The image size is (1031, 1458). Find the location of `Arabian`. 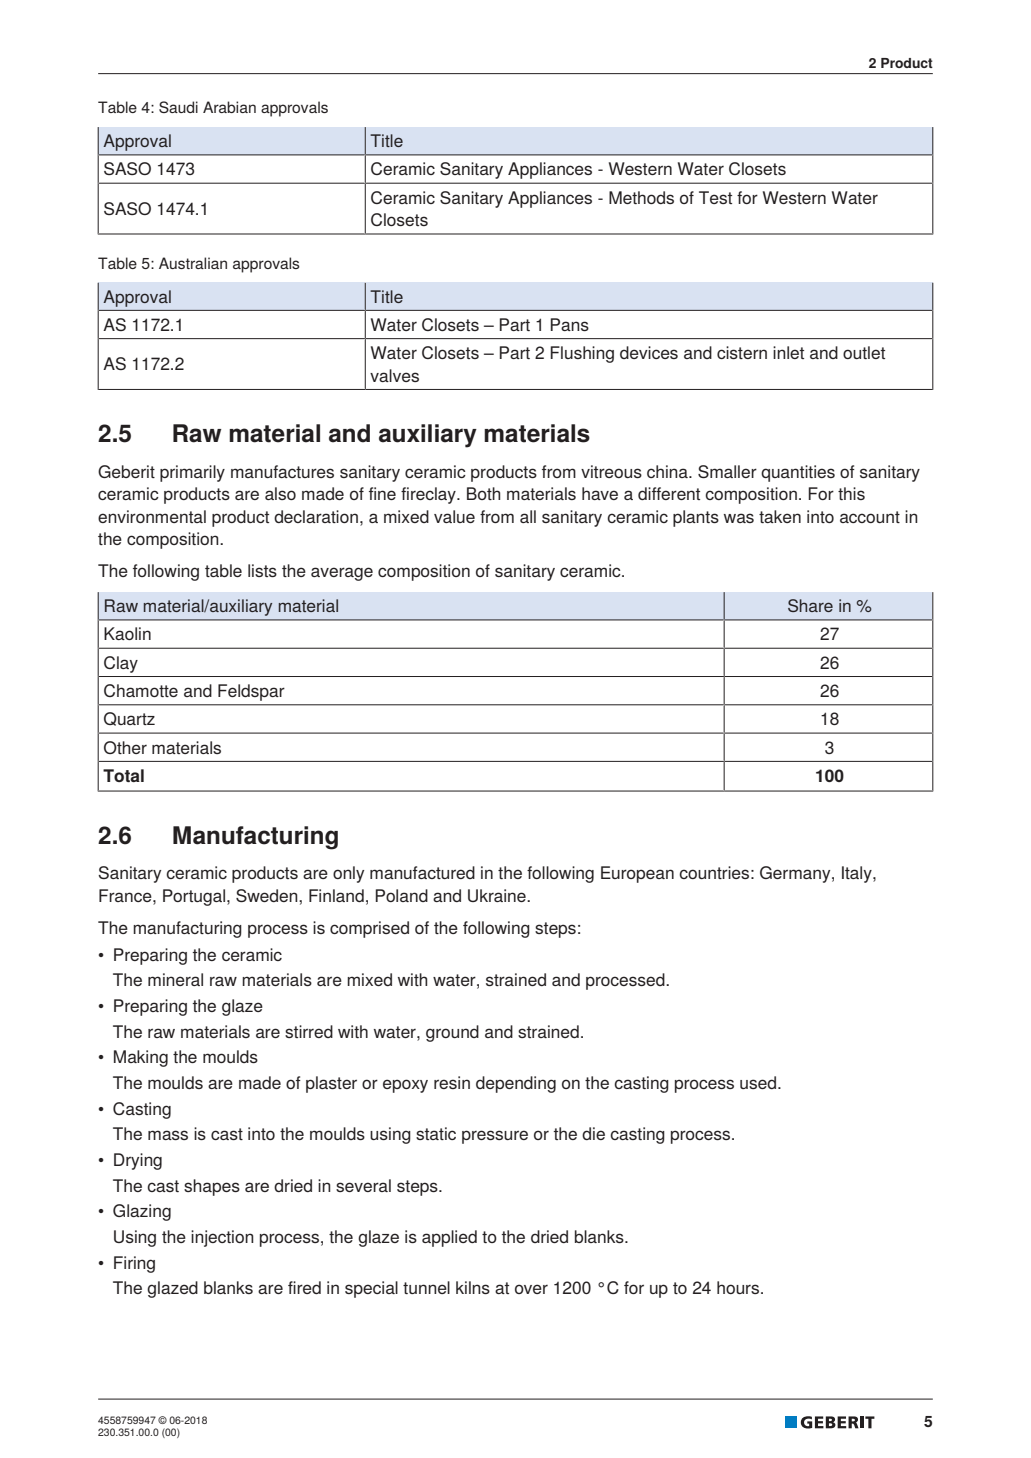

Arabian is located at coordinates (229, 107).
